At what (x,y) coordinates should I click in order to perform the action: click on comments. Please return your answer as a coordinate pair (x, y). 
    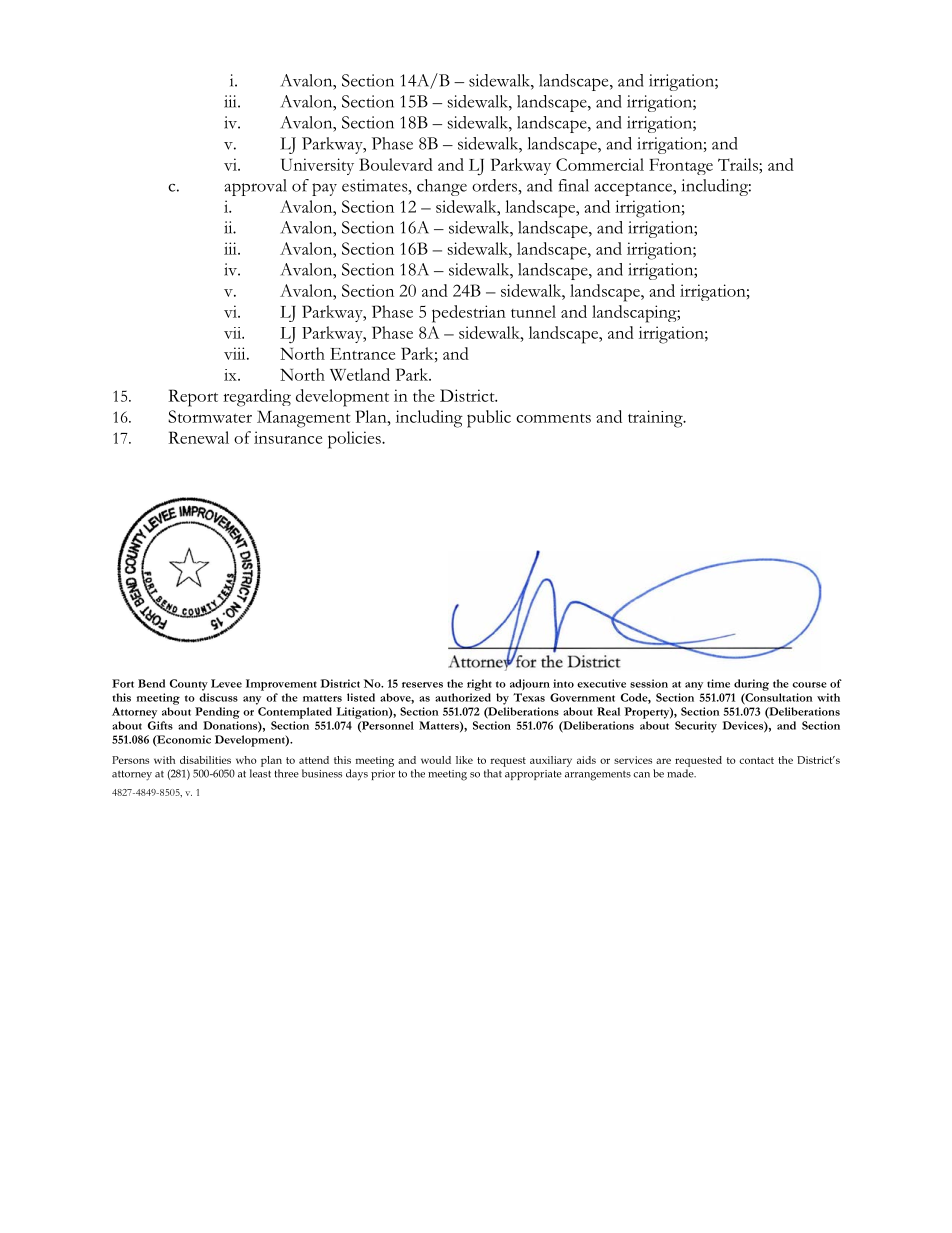
    Looking at the image, I should click on (553, 418).
